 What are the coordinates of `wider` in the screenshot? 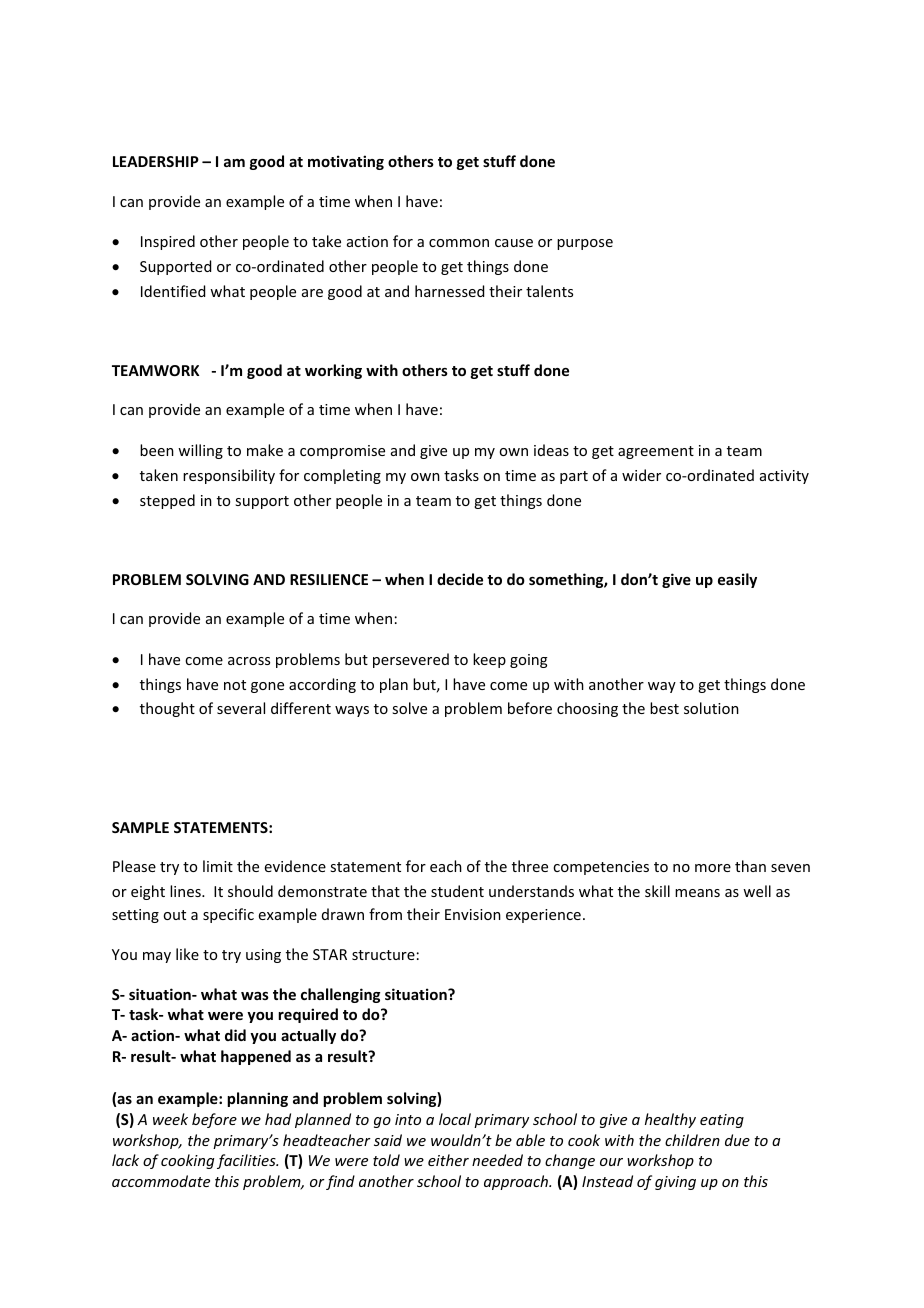 It's located at (641, 475).
